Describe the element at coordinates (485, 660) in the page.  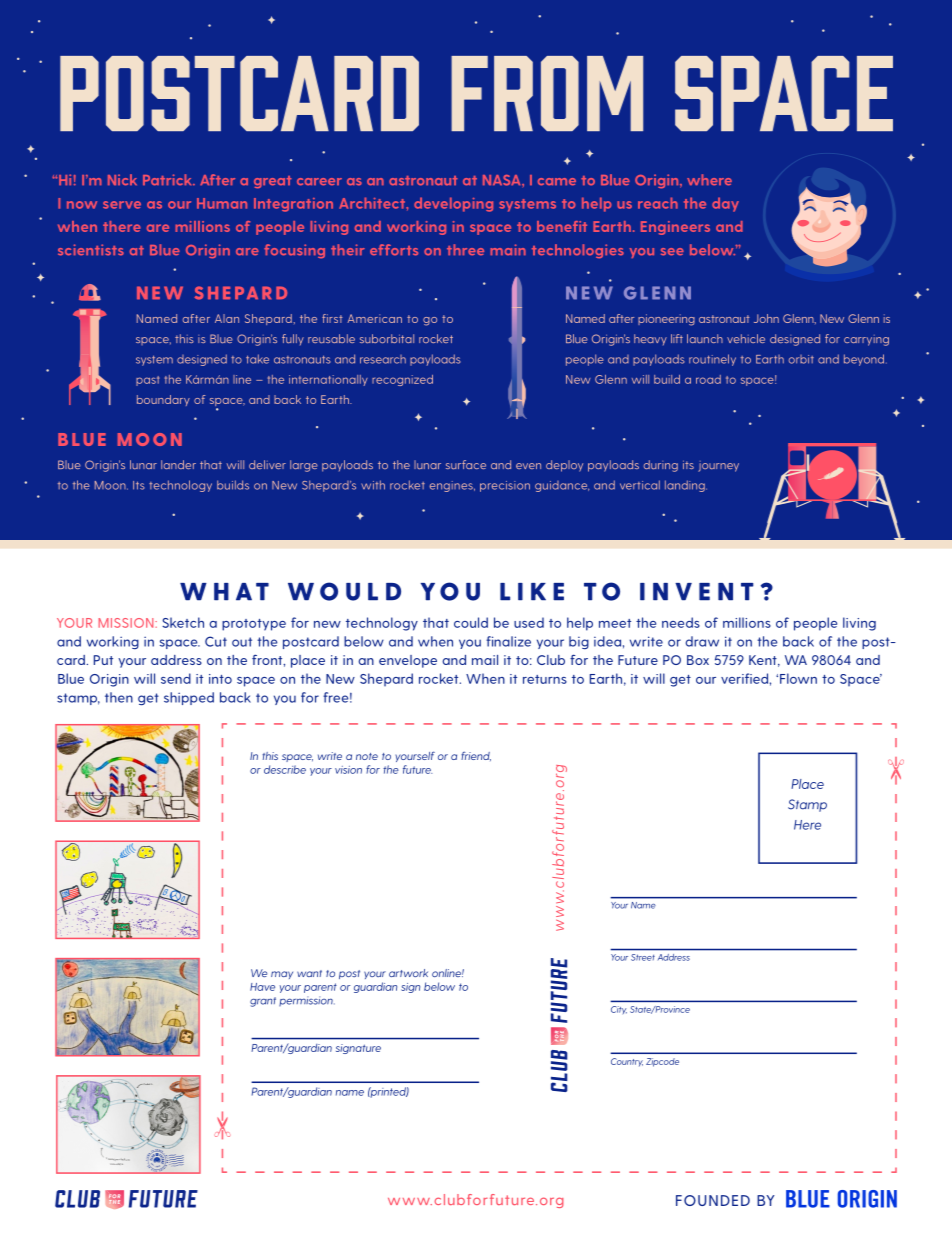
I see `mail` at that location.
